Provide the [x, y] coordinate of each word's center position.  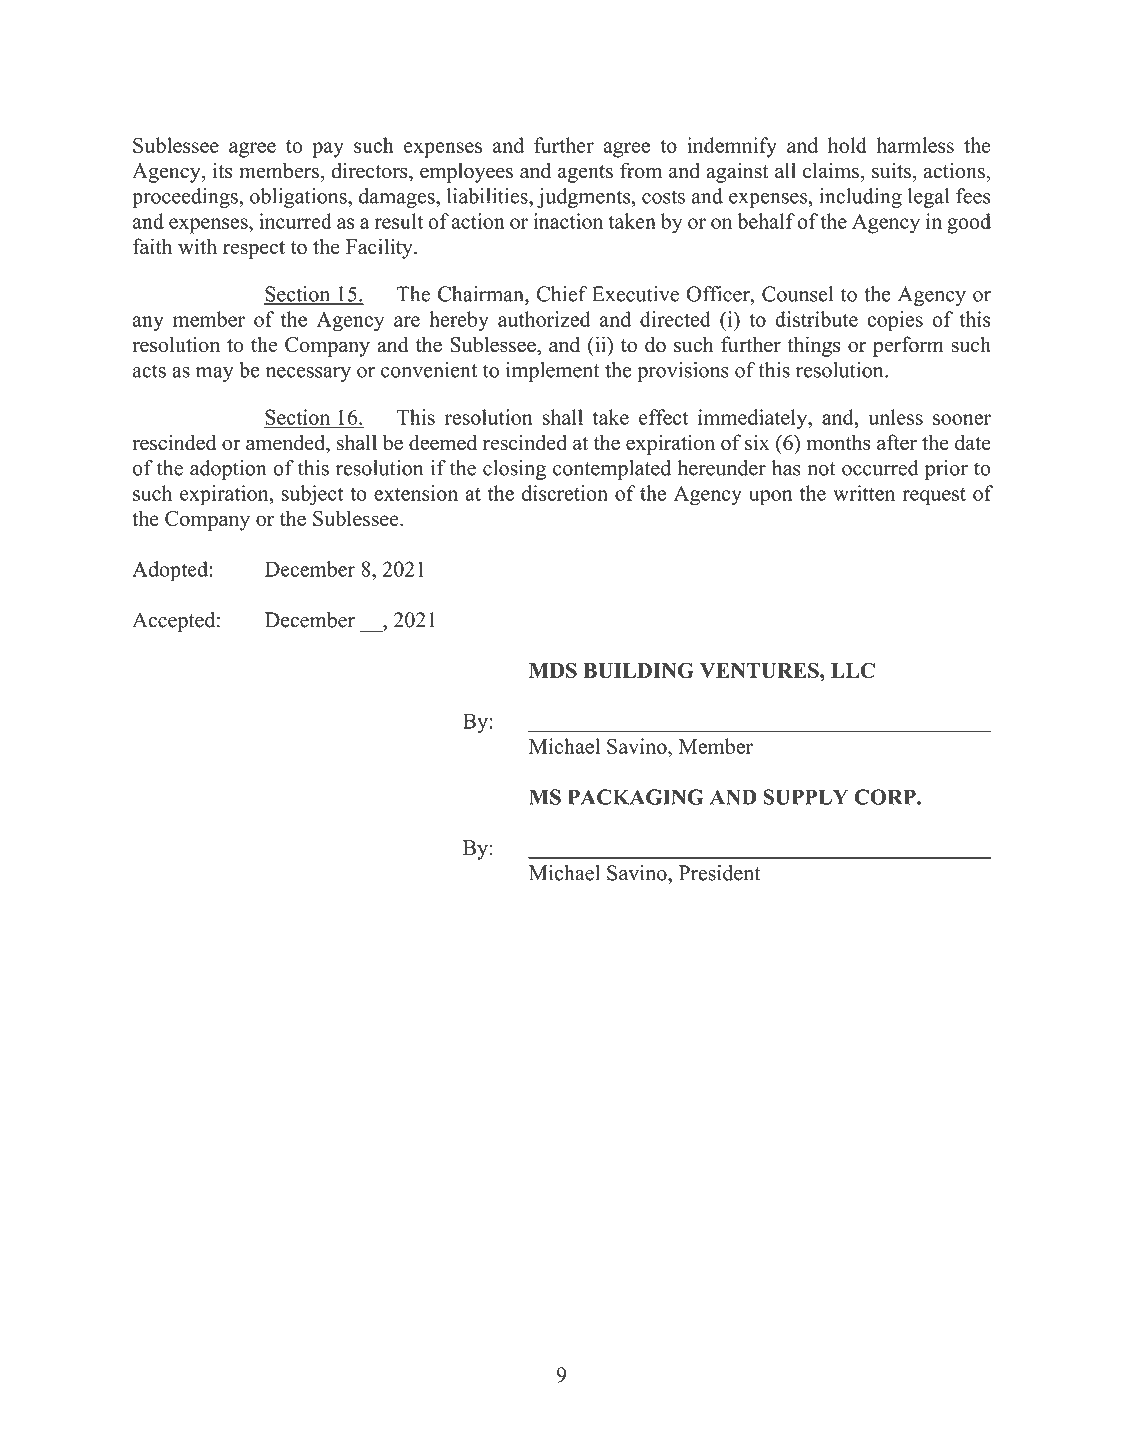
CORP [886, 797]
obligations [299, 198]
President [719, 873]
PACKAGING [636, 797]
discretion [565, 493]
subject [312, 495]
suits [891, 171]
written [864, 493]
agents [585, 174]
